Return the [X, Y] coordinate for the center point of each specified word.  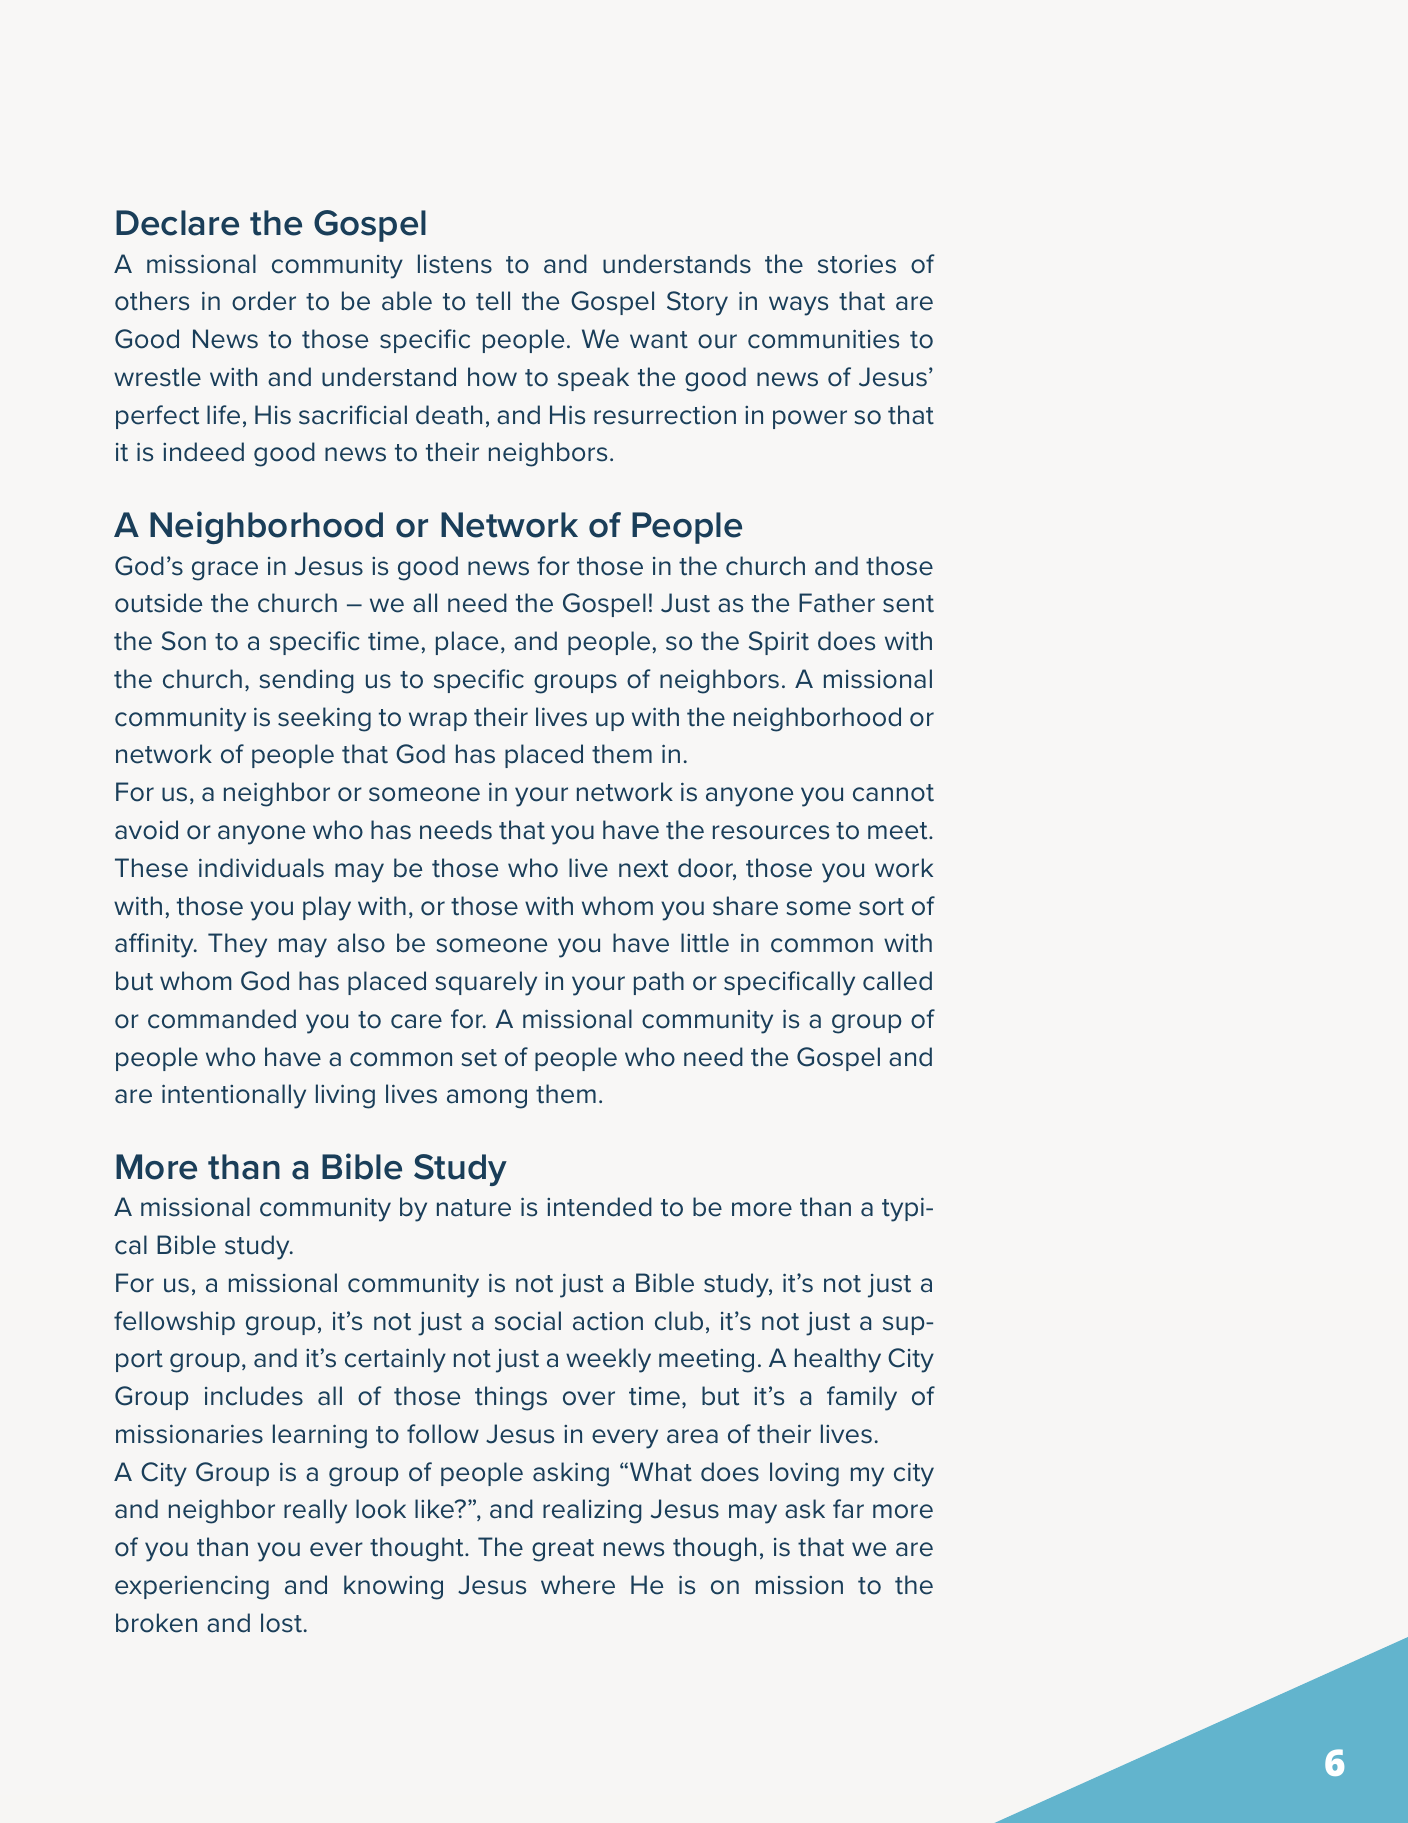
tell [493, 301]
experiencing [192, 1587]
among [487, 1099]
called [897, 981]
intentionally [234, 1096]
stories [857, 264]
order [264, 301]
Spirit [779, 643]
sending [306, 681]
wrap [438, 721]
